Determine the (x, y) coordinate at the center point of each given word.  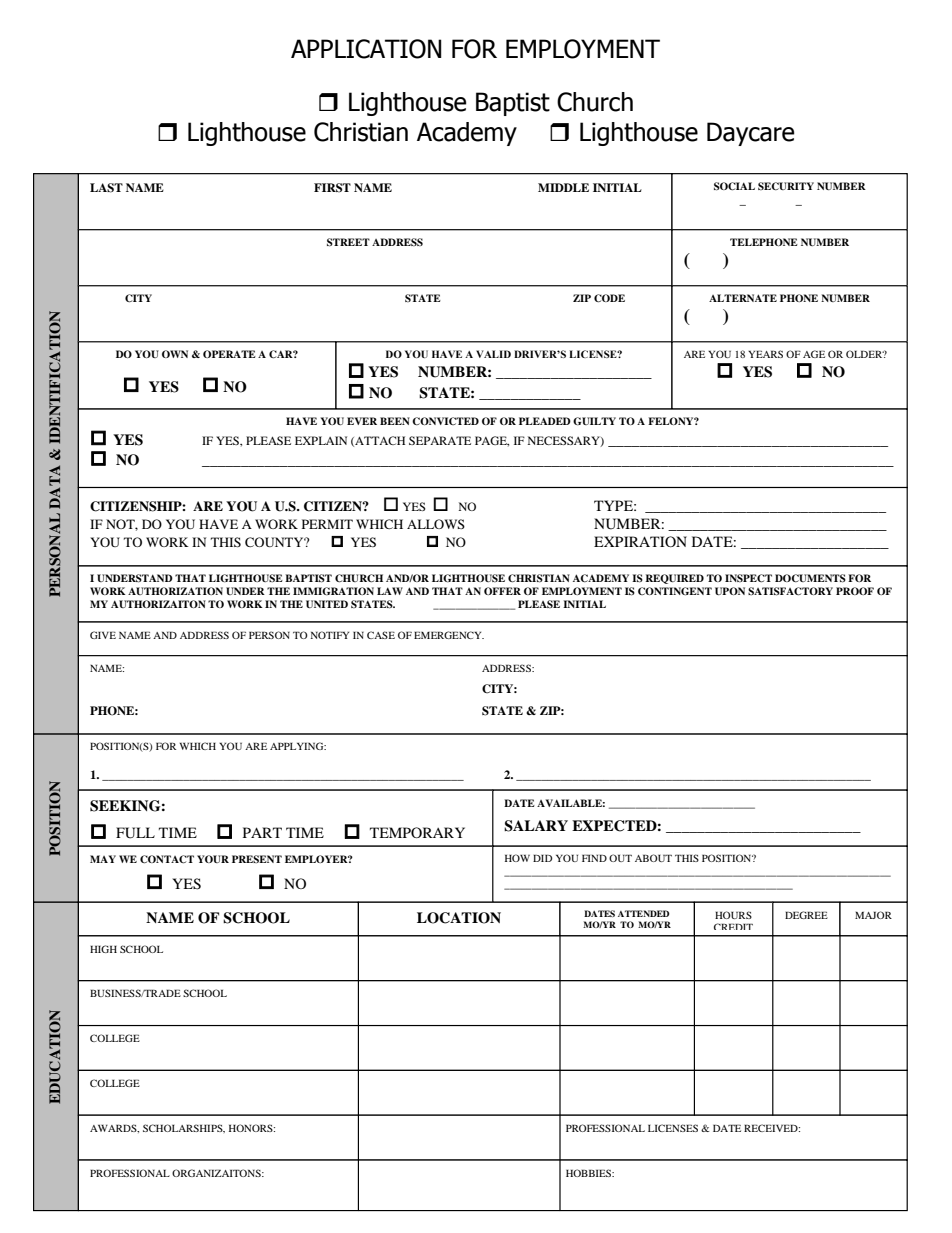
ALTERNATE (743, 298)
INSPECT (748, 578)
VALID (493, 354)
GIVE (103, 635)
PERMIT (327, 524)
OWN (175, 354)
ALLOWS (436, 524)
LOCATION (459, 918)
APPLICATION (366, 49)
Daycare (751, 134)
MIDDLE (563, 187)
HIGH (103, 949)
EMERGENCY (449, 635)
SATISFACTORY (790, 591)
